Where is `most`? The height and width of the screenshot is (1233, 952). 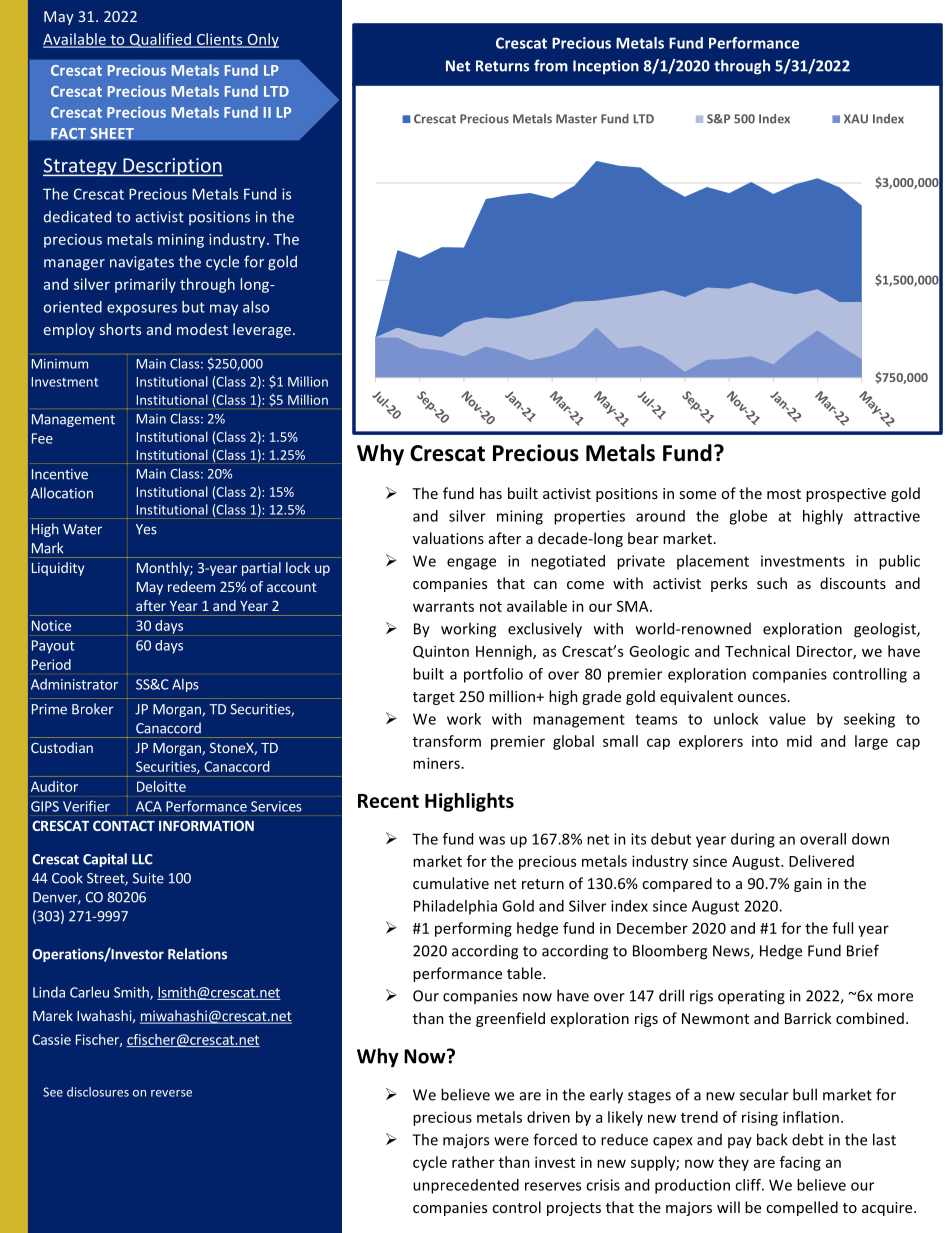 most is located at coordinates (784, 494).
